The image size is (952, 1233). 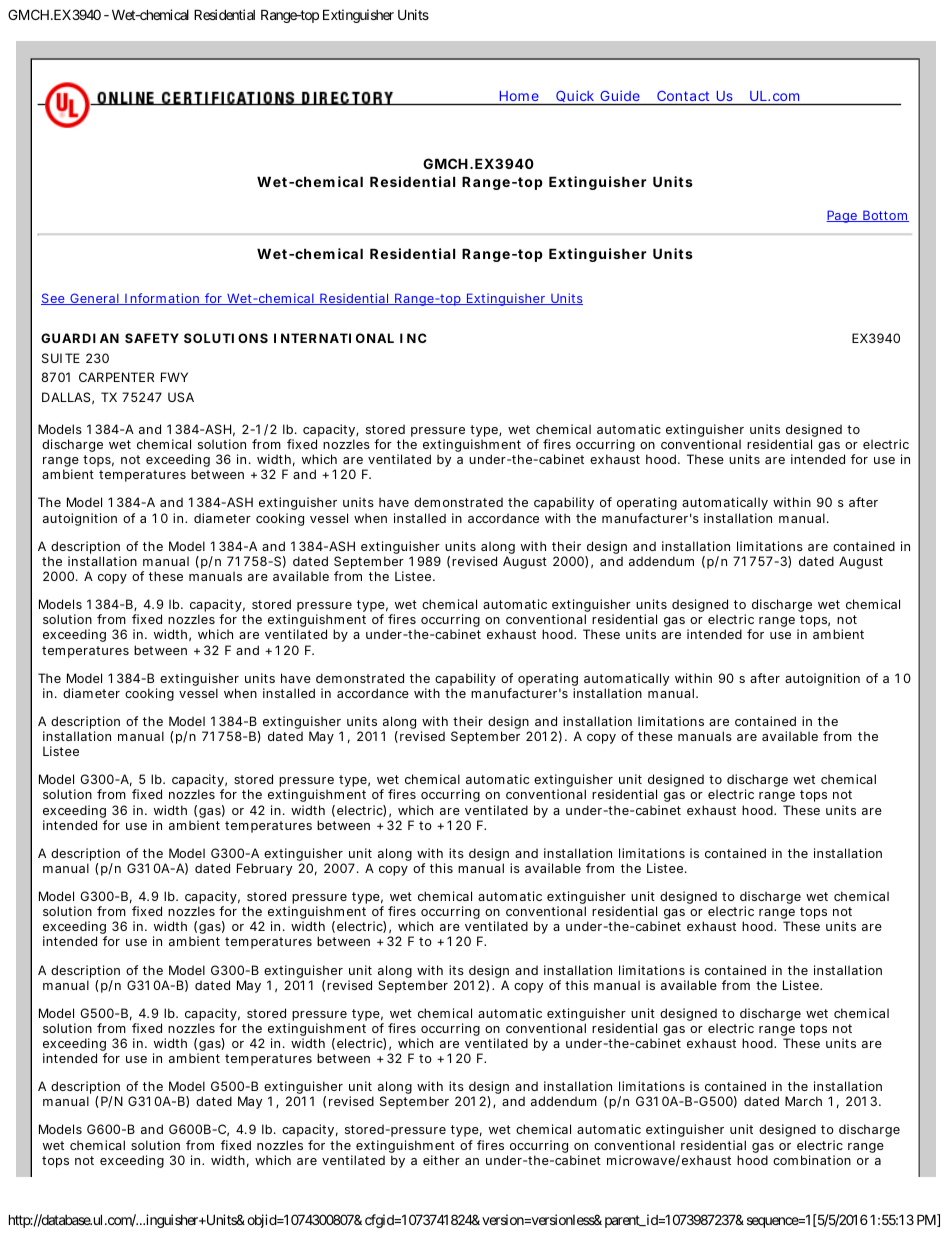 What do you see at coordinates (812, 1160) in the image?
I see `combination` at bounding box center [812, 1160].
